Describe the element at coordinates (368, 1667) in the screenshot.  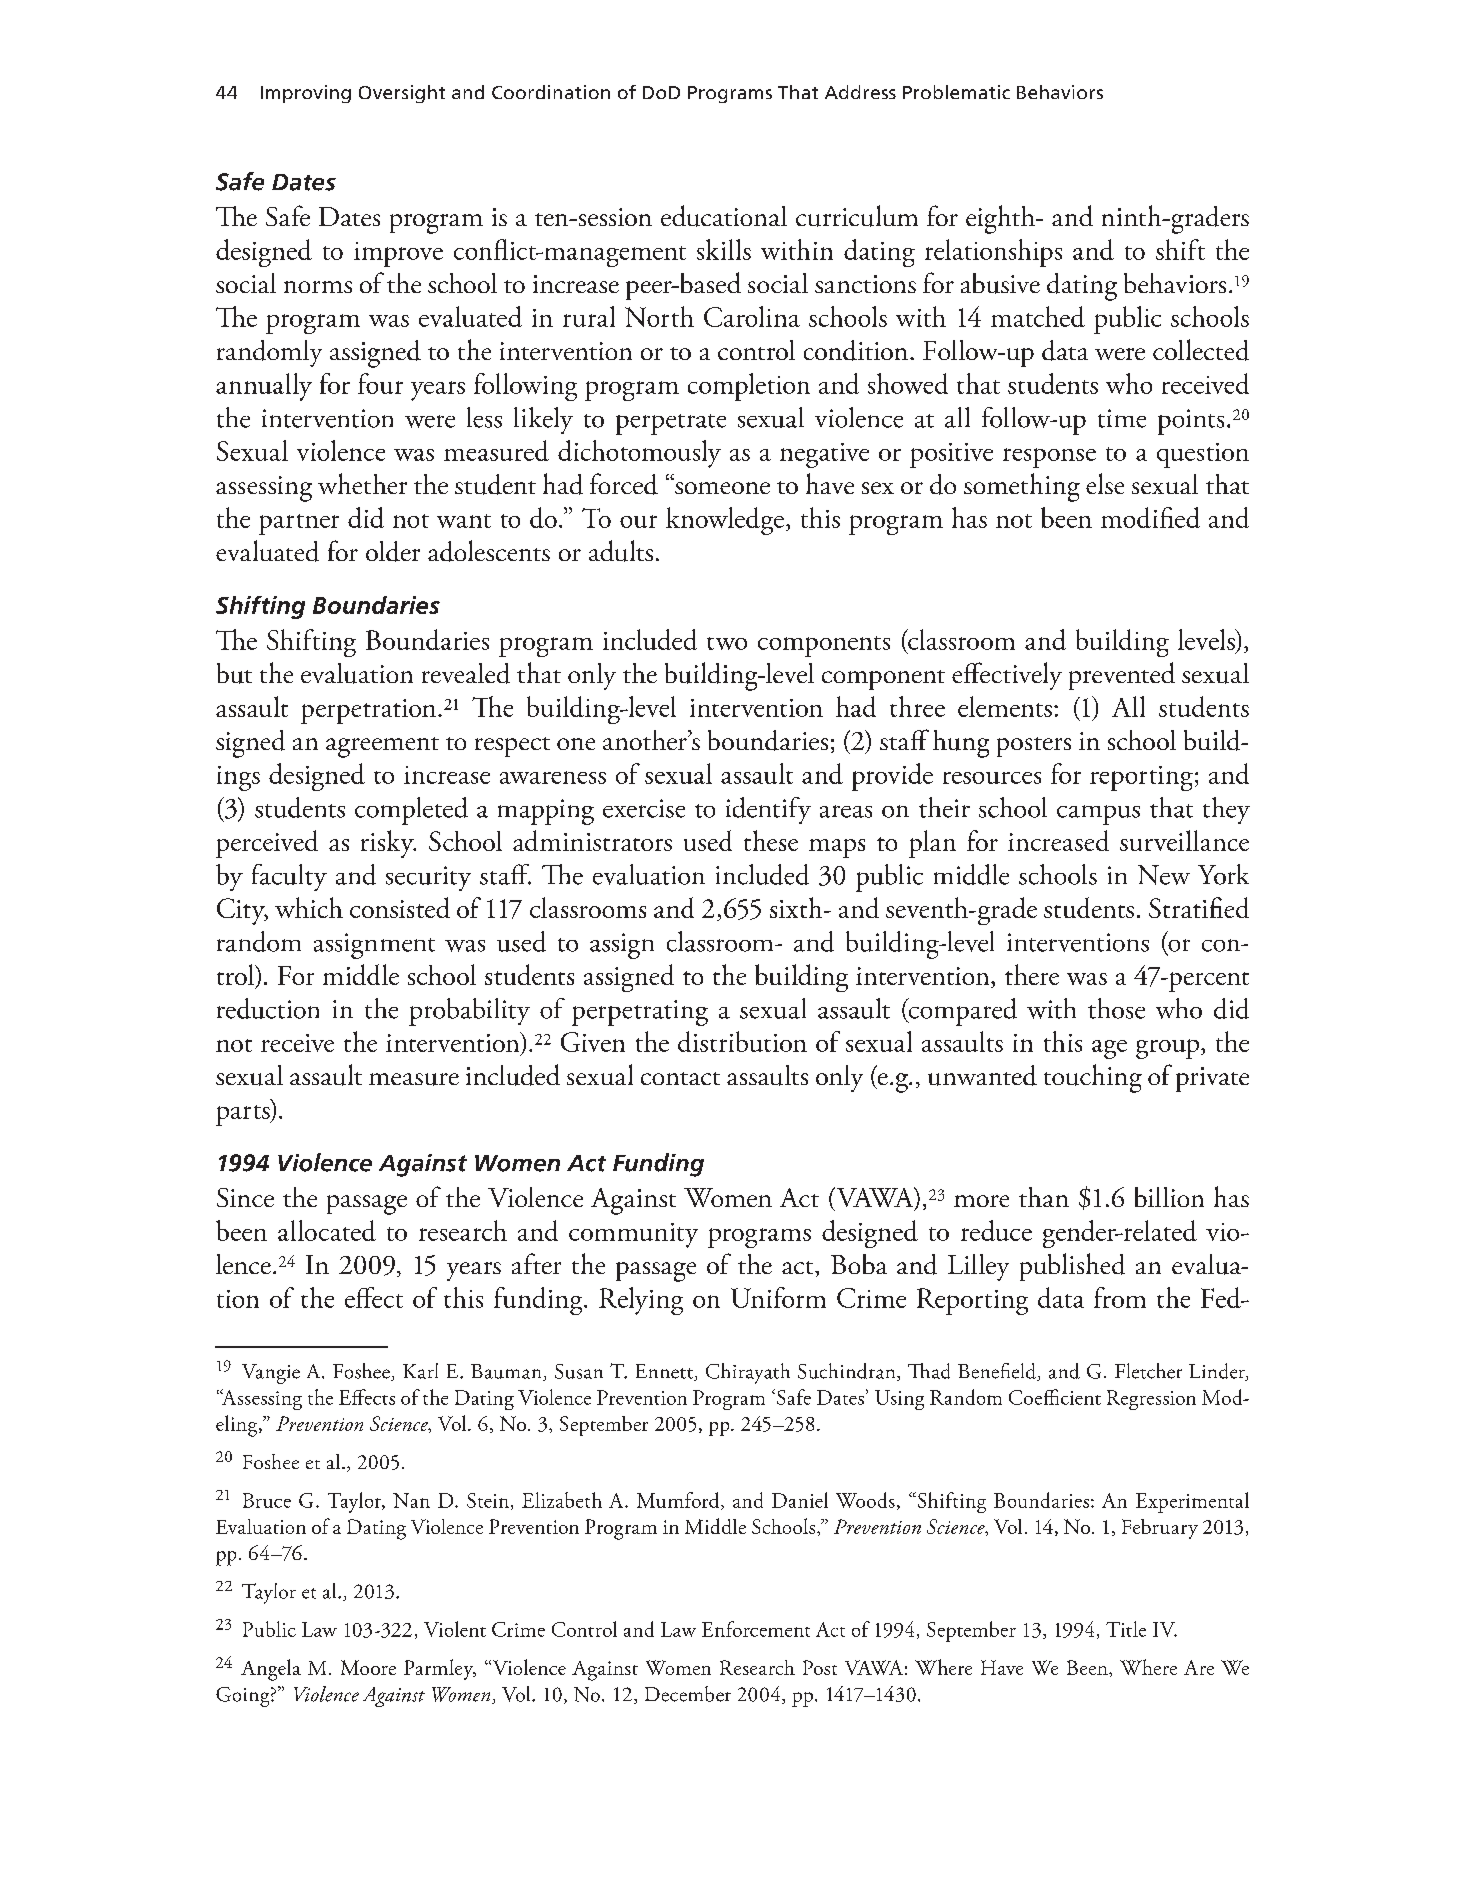
I see `Moore` at that location.
